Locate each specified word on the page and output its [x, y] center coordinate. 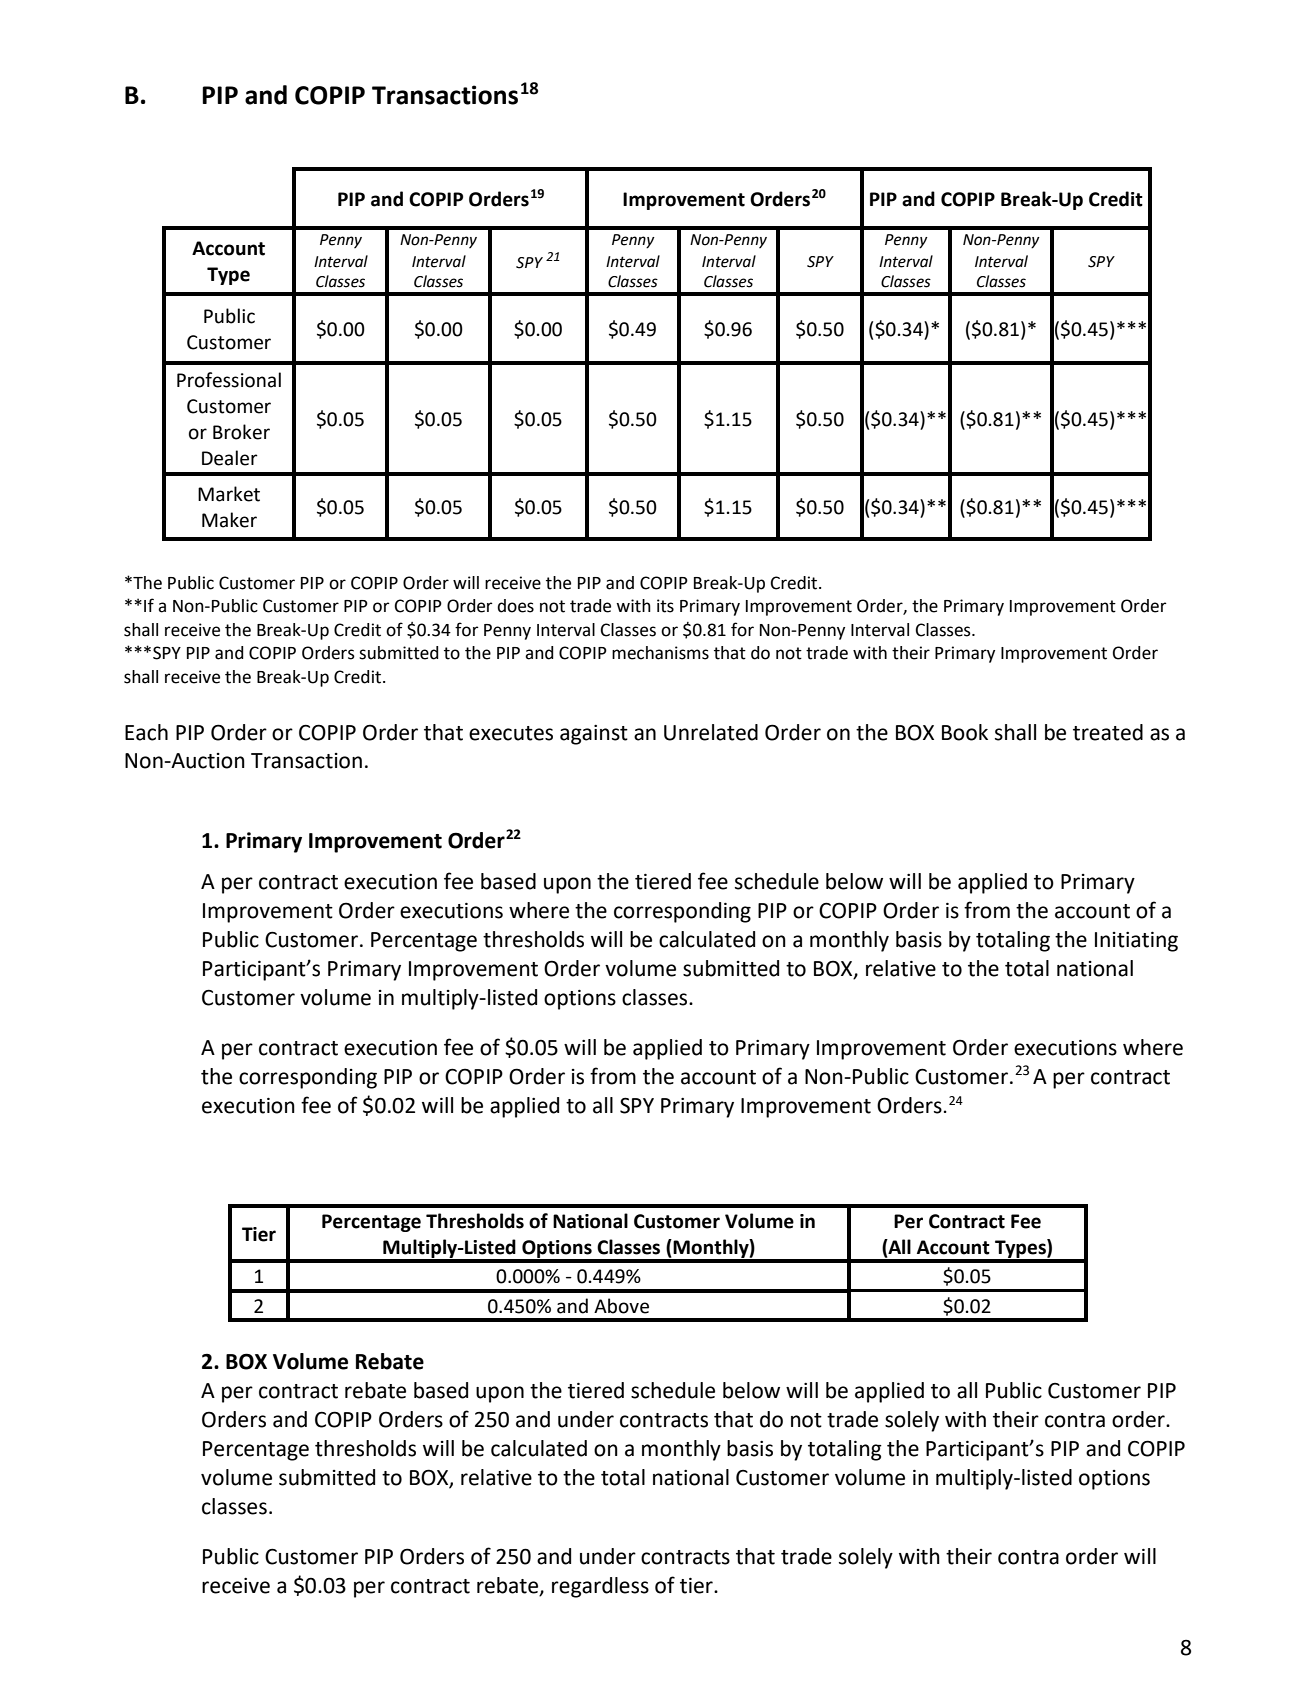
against [594, 735]
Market [229, 494]
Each [146, 732]
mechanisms [660, 653]
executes [511, 733]
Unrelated [711, 732]
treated [1108, 732]
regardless [600, 1587]
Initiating [1136, 942]
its [665, 606]
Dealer [230, 458]
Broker [241, 432]
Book [965, 732]
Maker [229, 520]
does [515, 606]
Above [621, 1306]
